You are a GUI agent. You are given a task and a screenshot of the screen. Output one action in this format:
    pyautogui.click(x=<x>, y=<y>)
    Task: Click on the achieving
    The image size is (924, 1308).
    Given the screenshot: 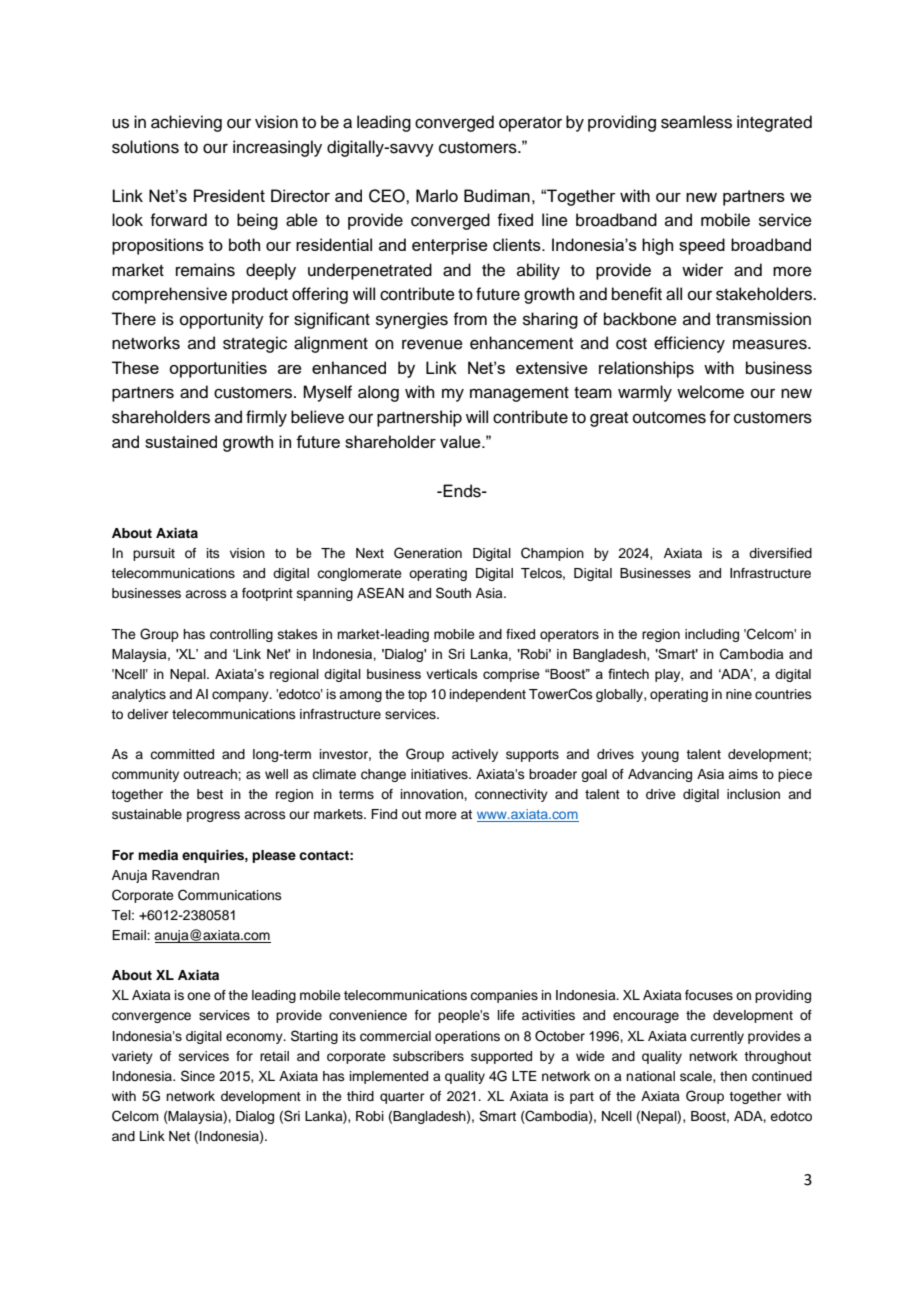 What is the action you would take?
    pyautogui.click(x=186, y=123)
